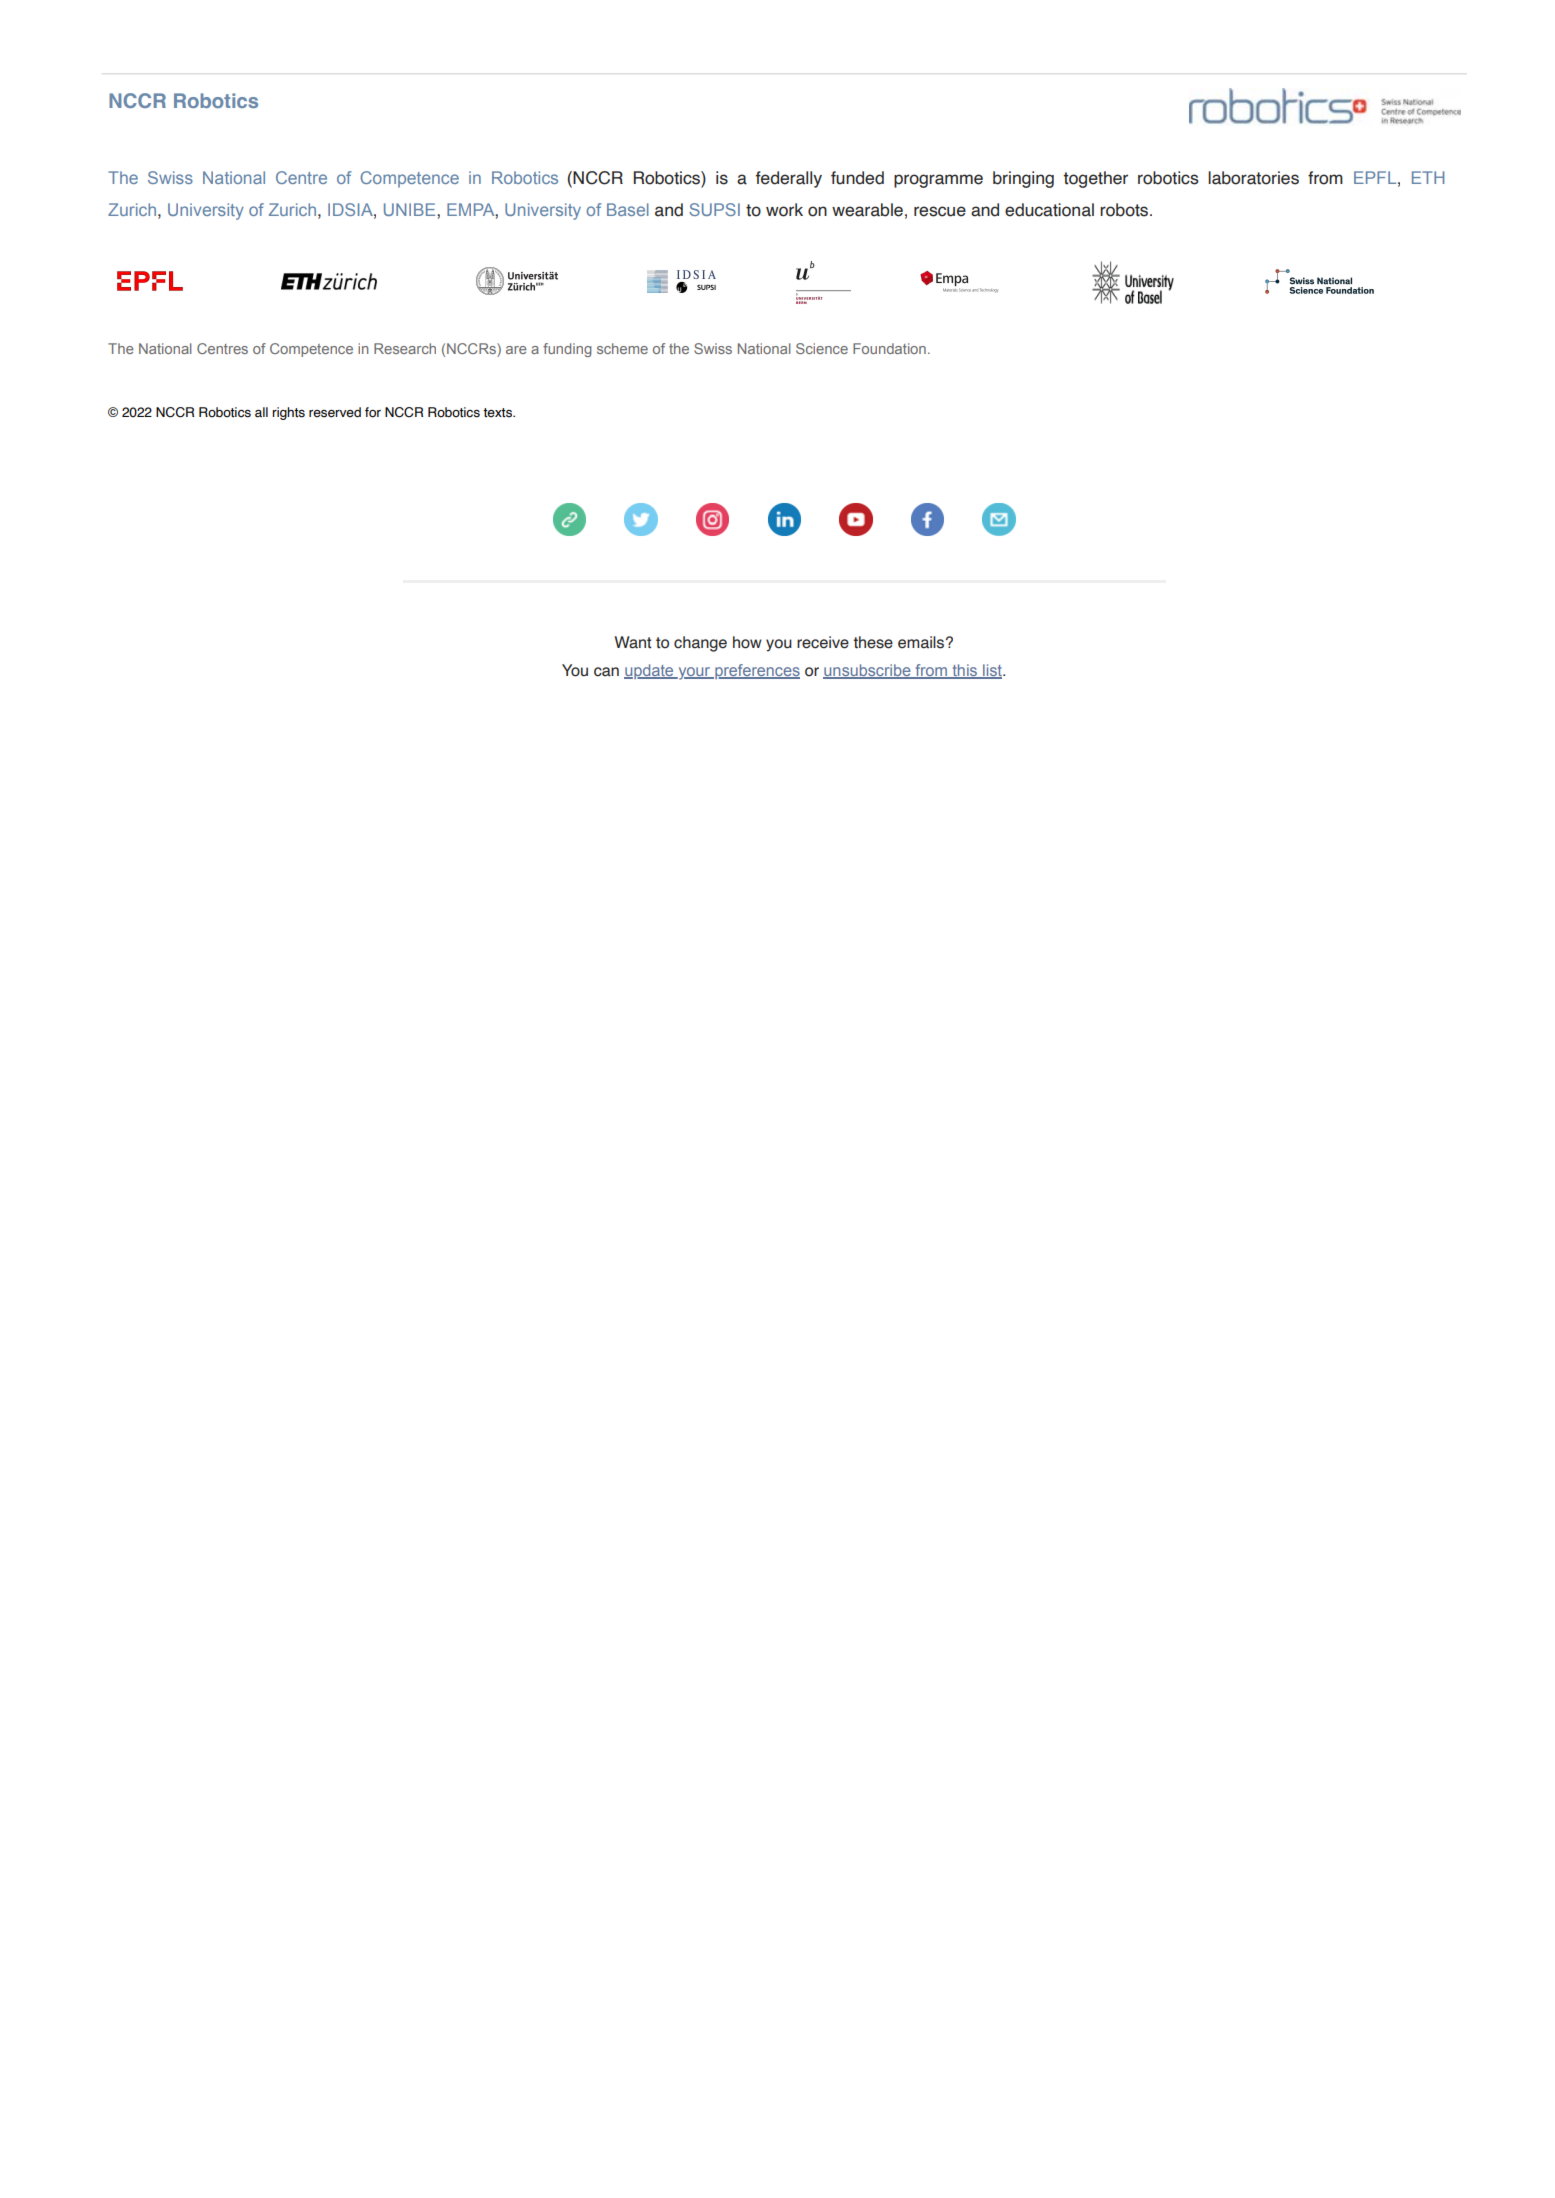  What do you see at coordinates (789, 179) in the screenshot?
I see `federally` at bounding box center [789, 179].
